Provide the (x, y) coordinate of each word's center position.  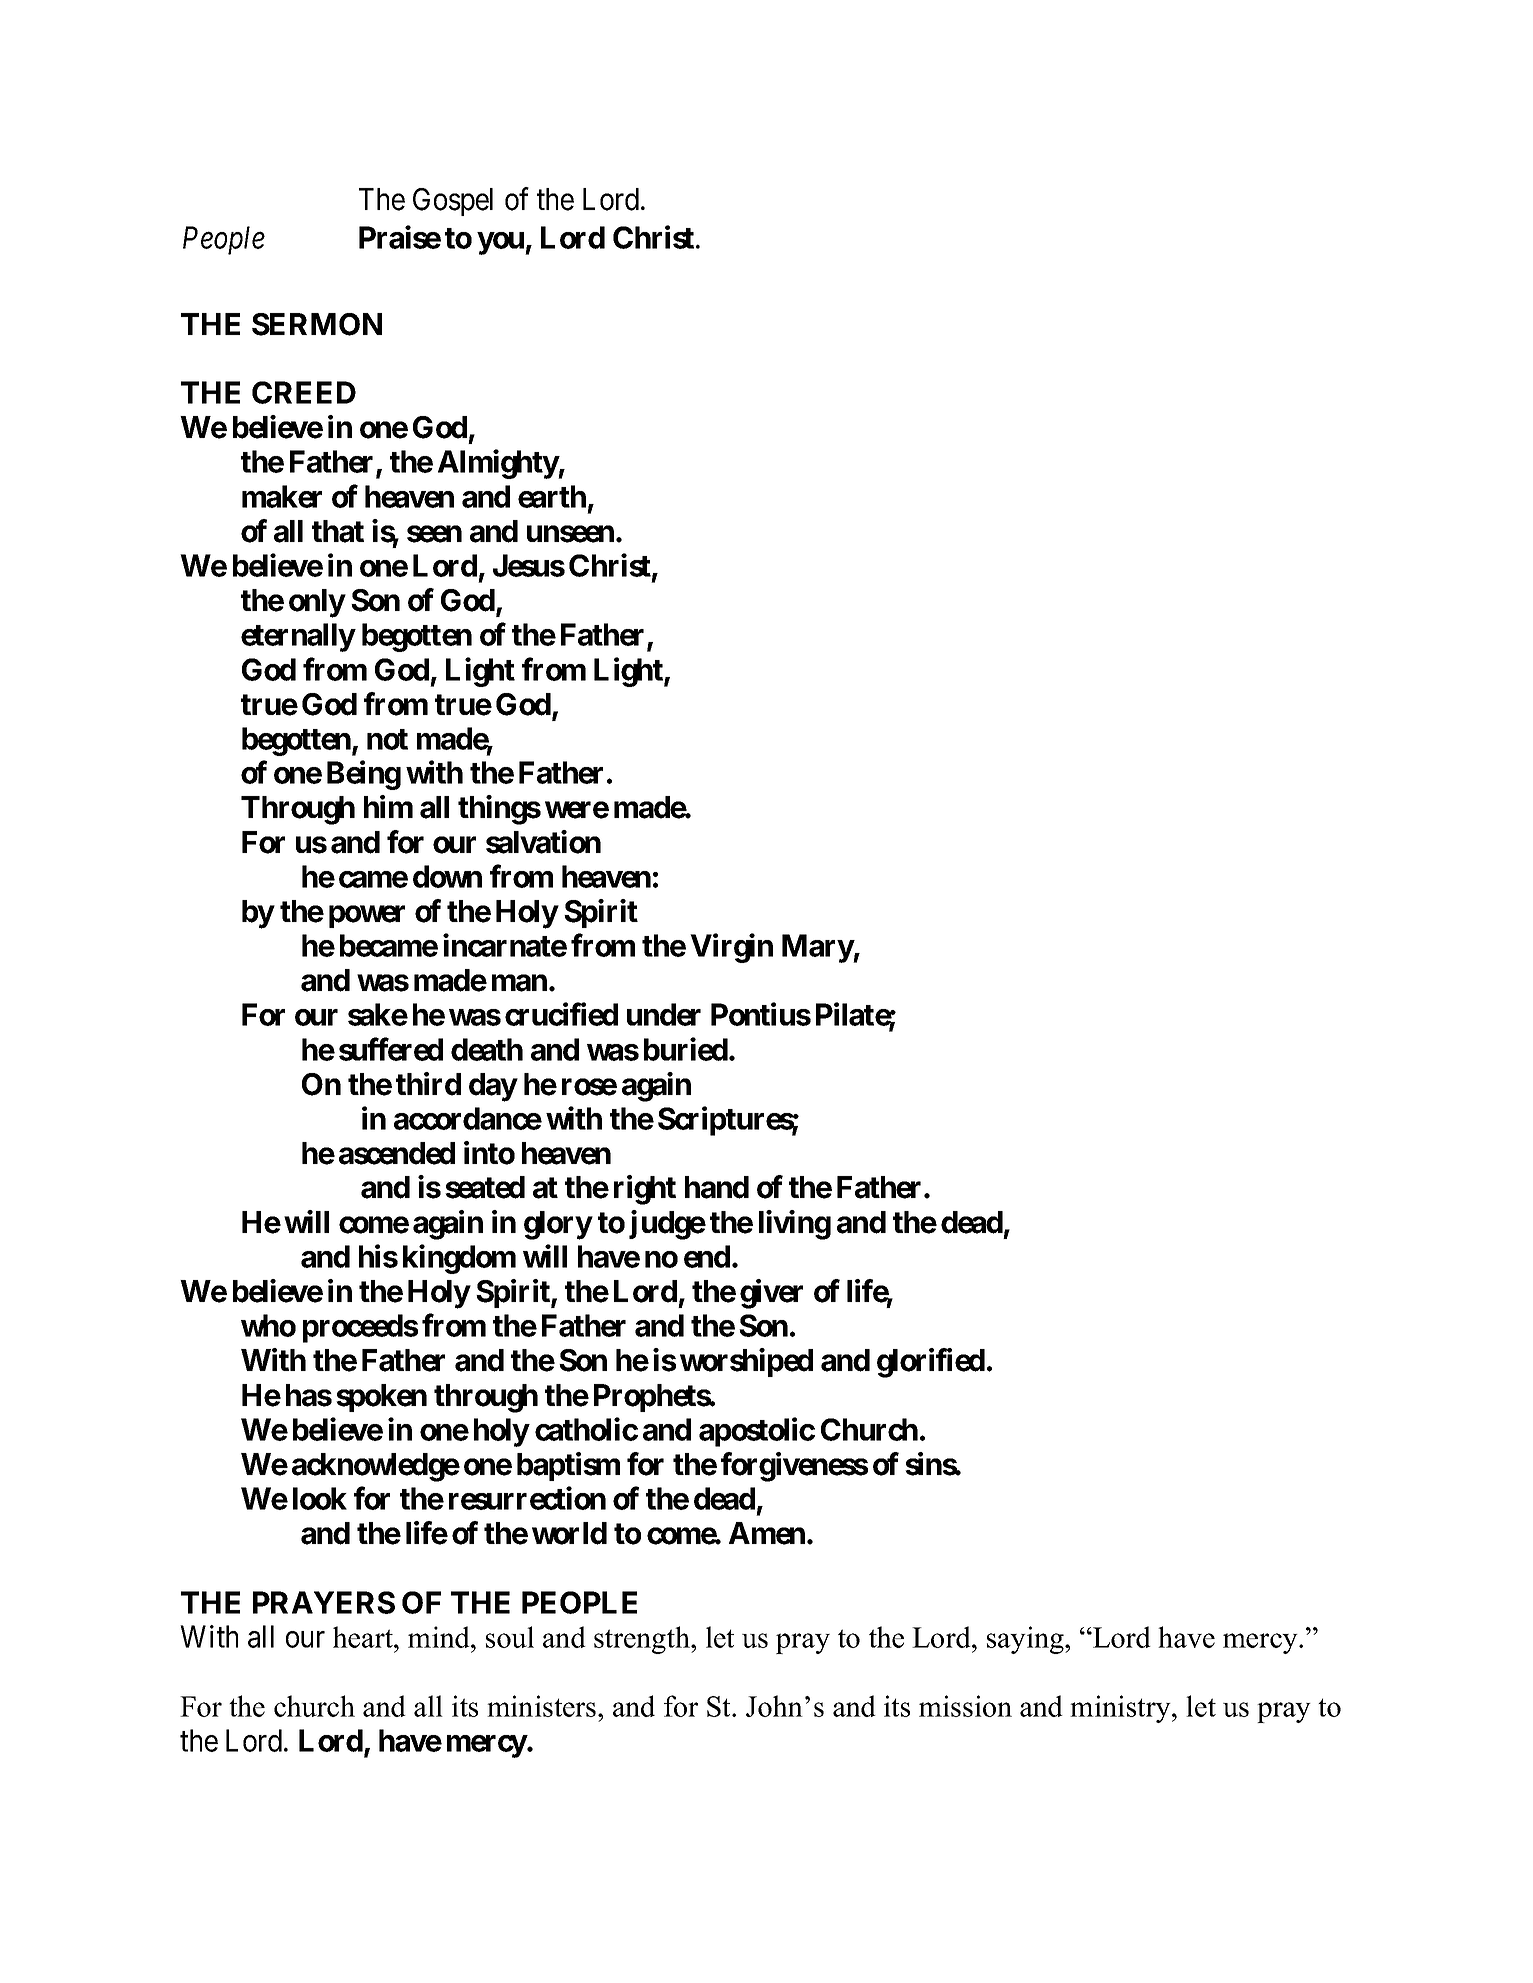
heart (364, 1637)
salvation (543, 842)
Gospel (453, 202)
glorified (931, 1363)
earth (552, 496)
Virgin (731, 948)
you (501, 243)
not (387, 739)
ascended (397, 1153)
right (645, 1190)
